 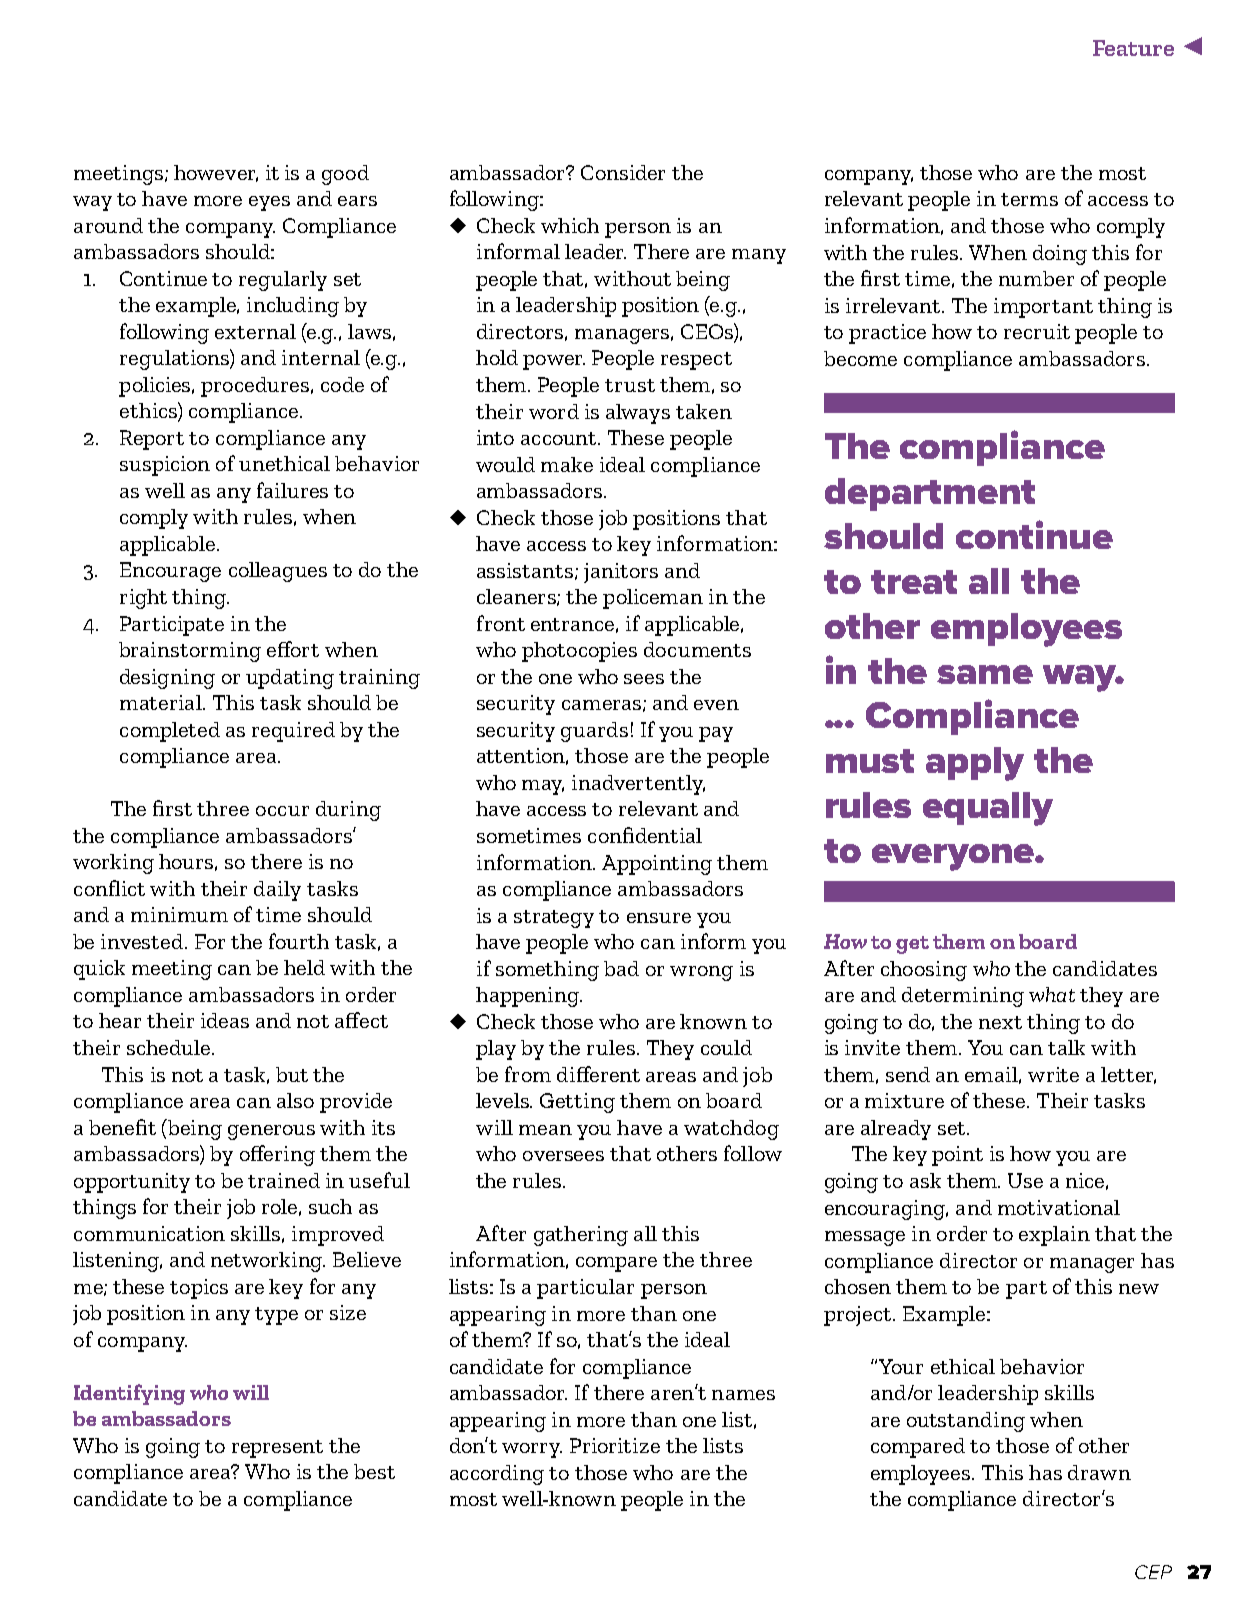 I want to click on Feature, so click(x=1133, y=48).
